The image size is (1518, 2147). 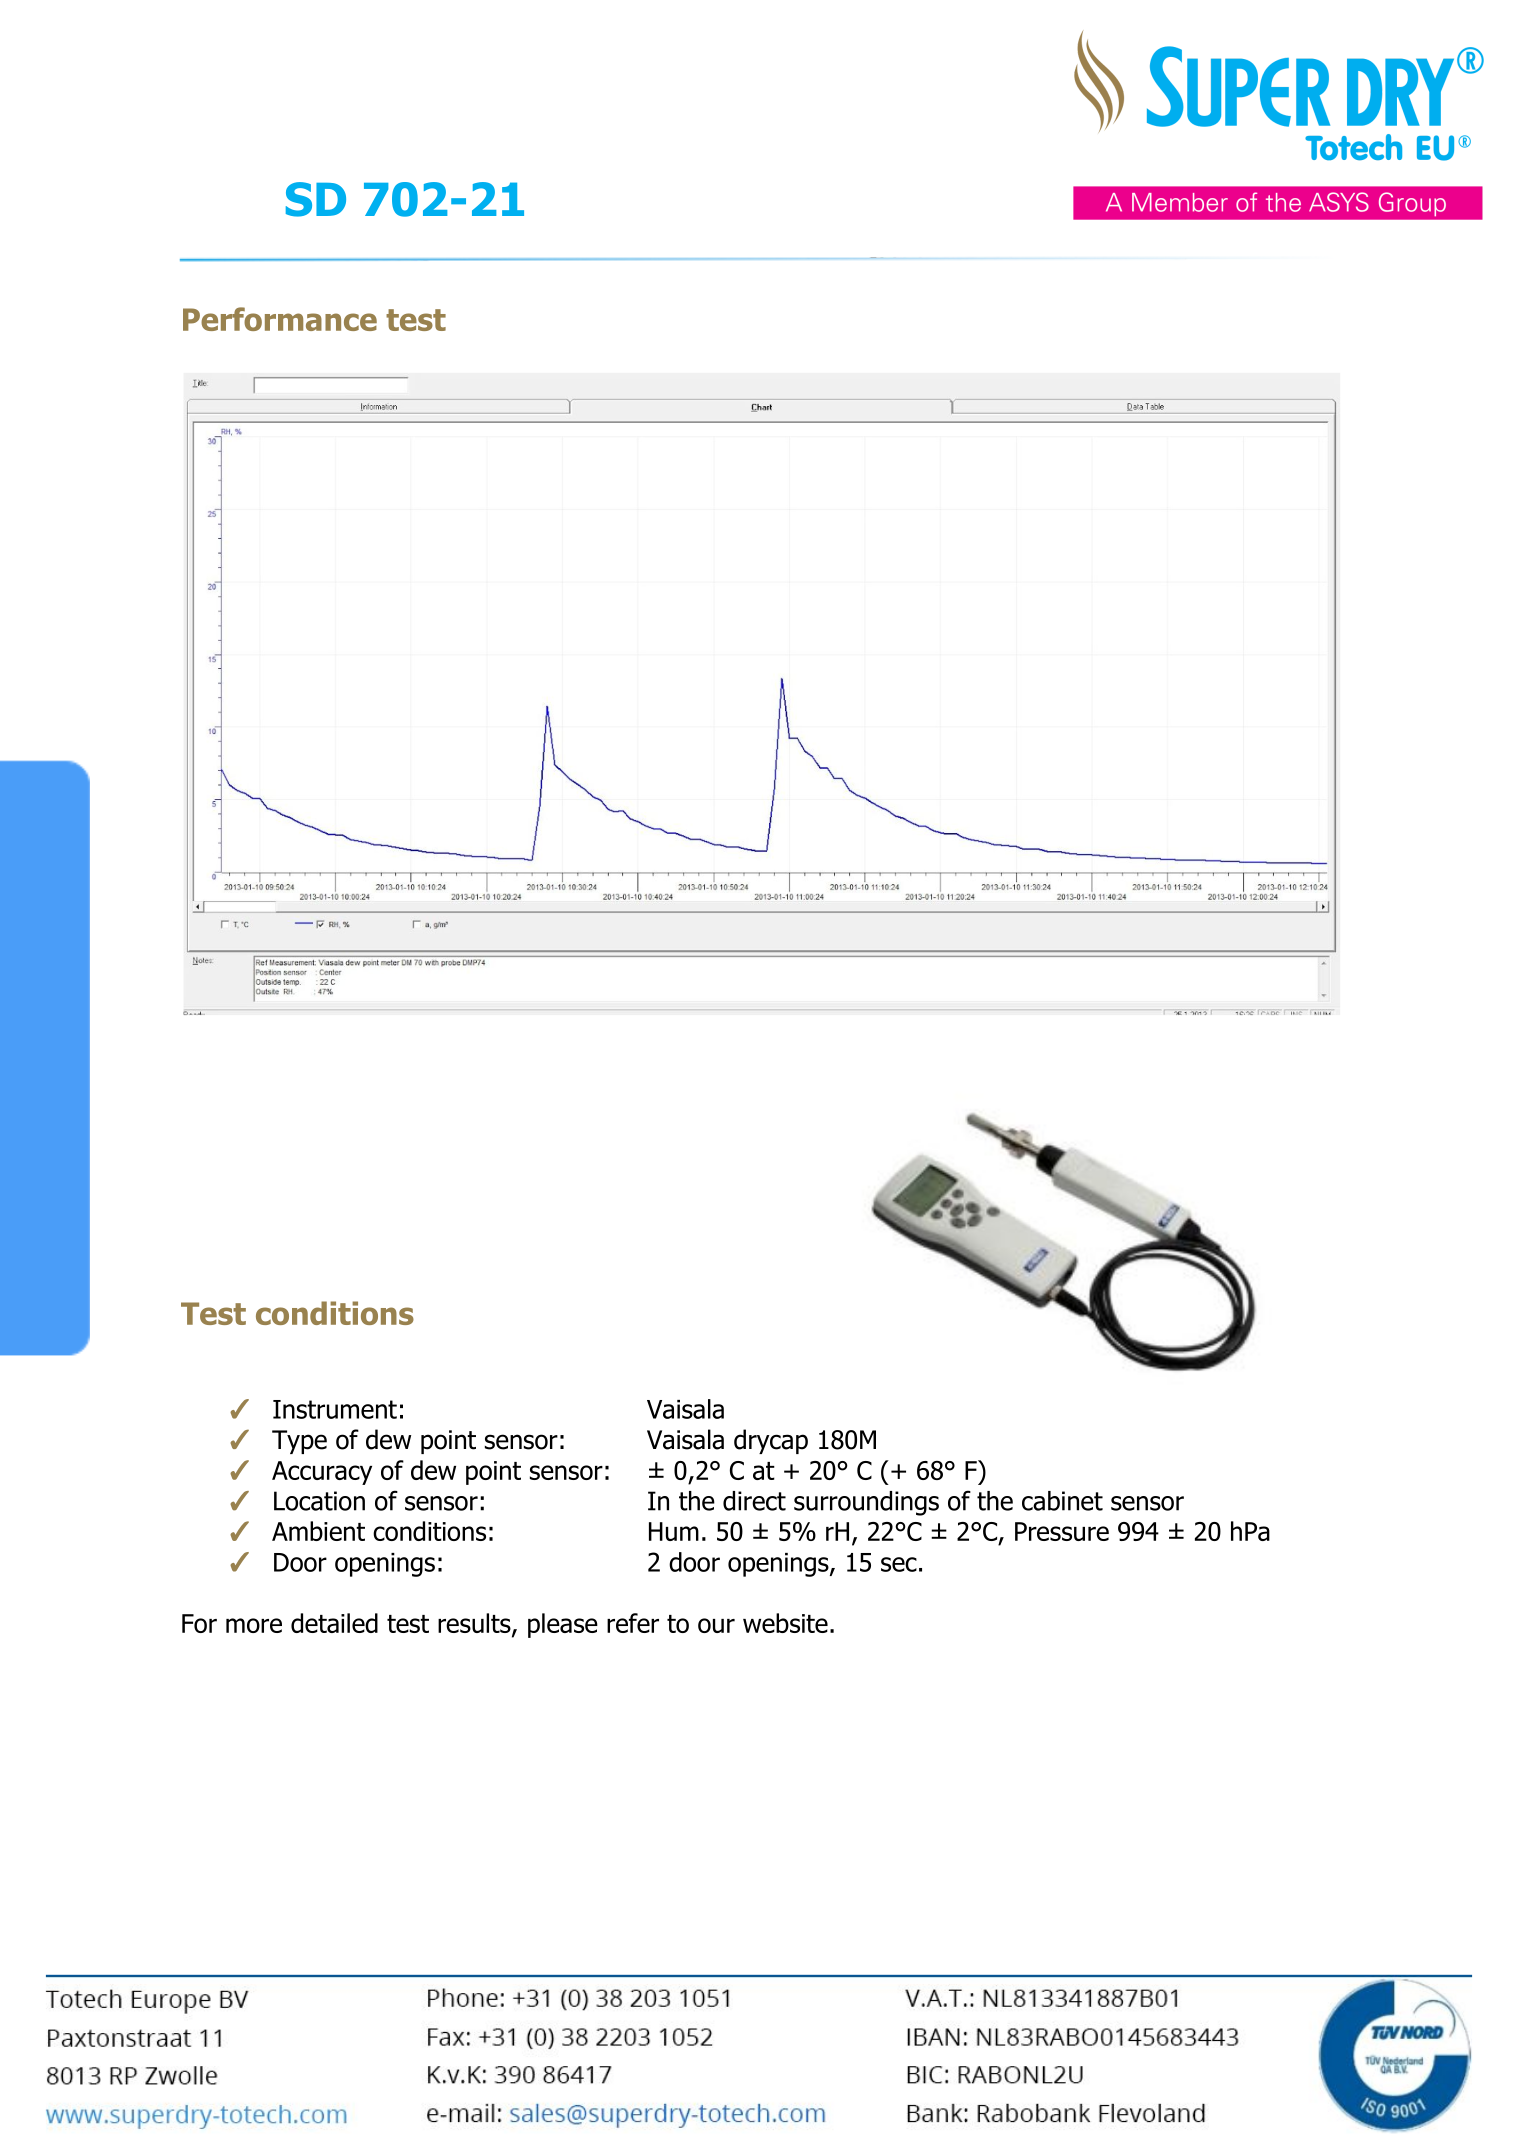 I want to click on Instrument, so click(x=335, y=1409).
